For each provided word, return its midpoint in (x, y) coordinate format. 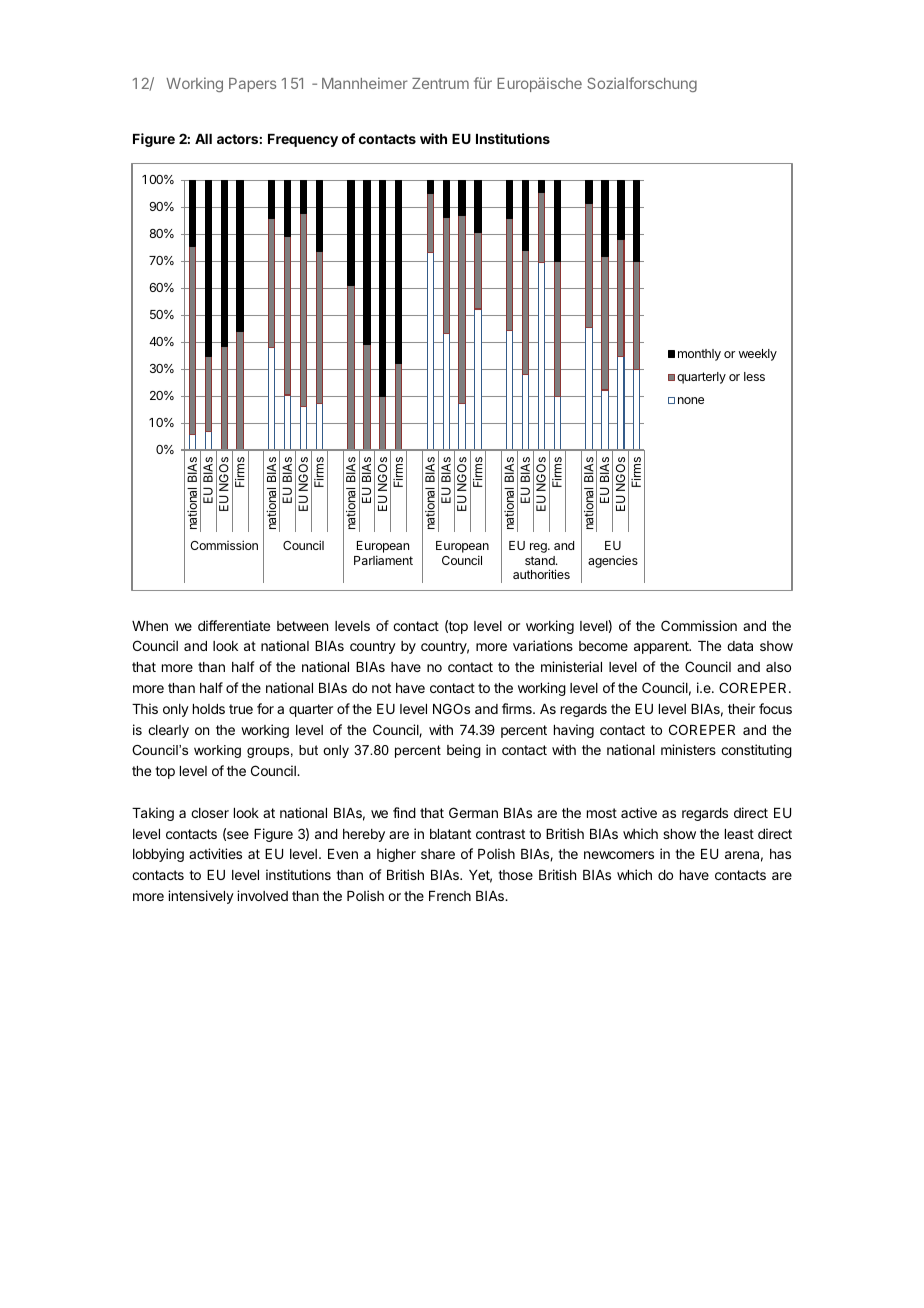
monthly (699, 355)
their (741, 708)
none (691, 400)
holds (209, 709)
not (381, 688)
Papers (252, 85)
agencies (613, 561)
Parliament (383, 560)
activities (215, 853)
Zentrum (440, 83)
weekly (758, 355)
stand (541, 560)
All (203, 139)
